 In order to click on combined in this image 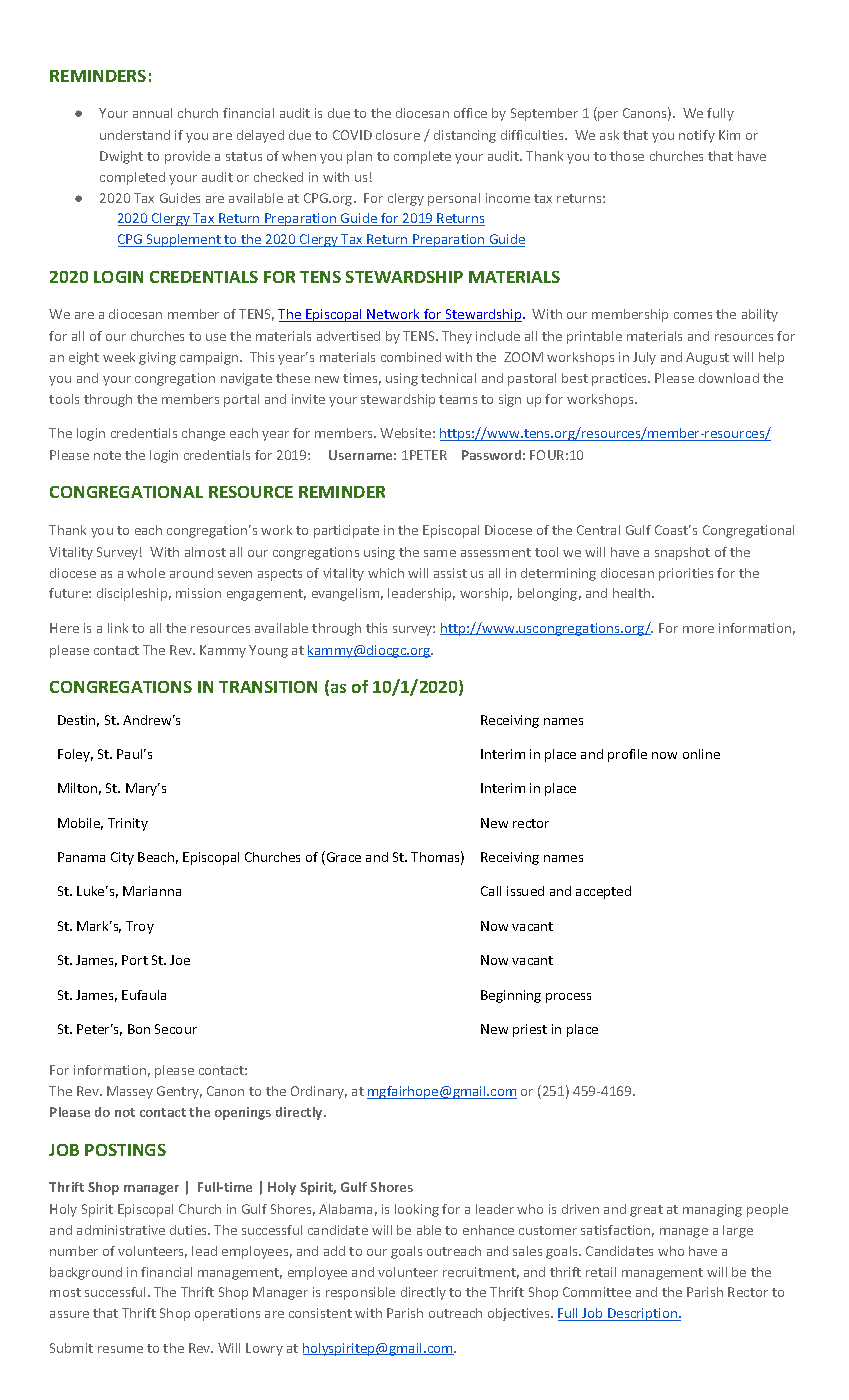, I will do `click(411, 357)`.
